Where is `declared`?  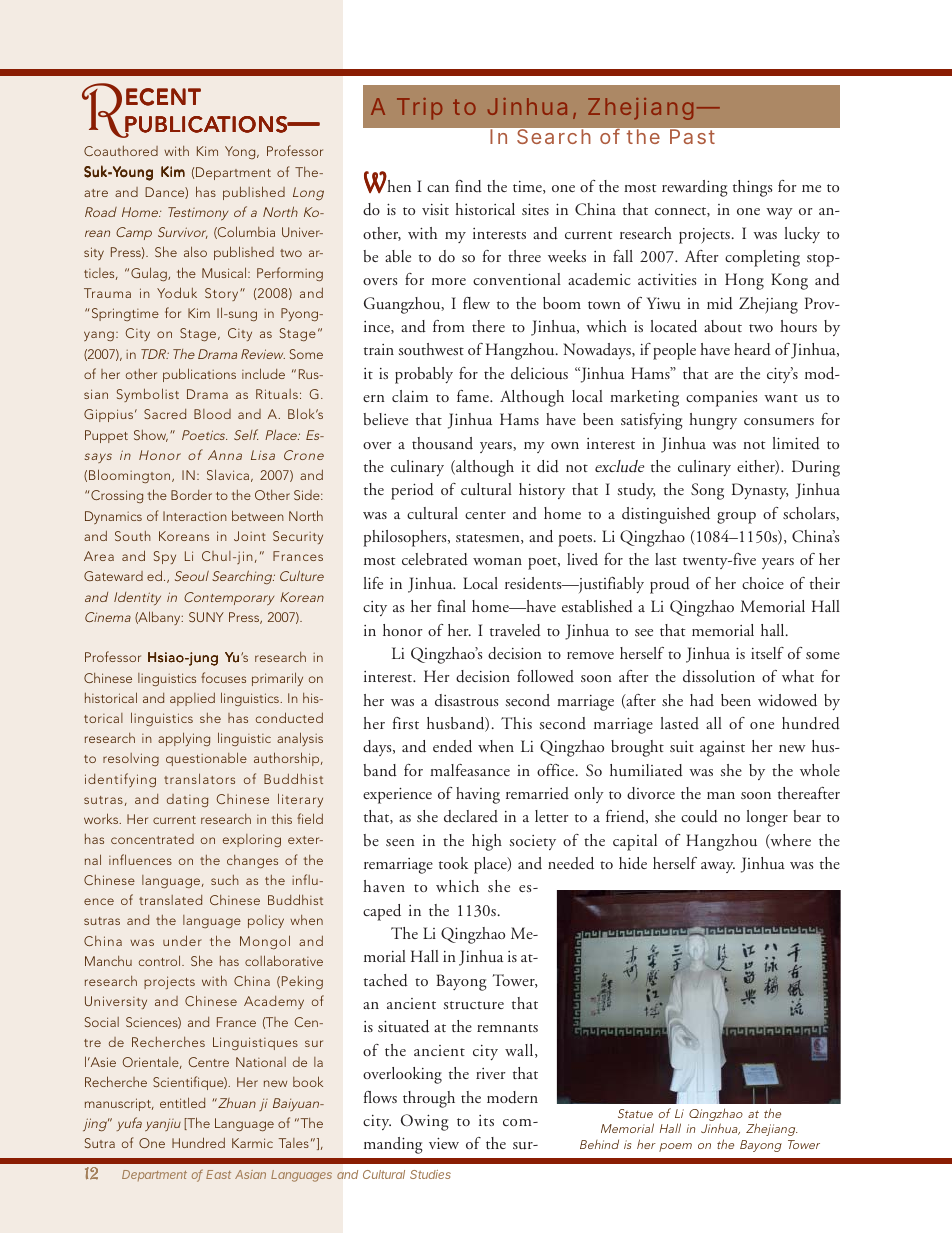
declared is located at coordinates (471, 816).
